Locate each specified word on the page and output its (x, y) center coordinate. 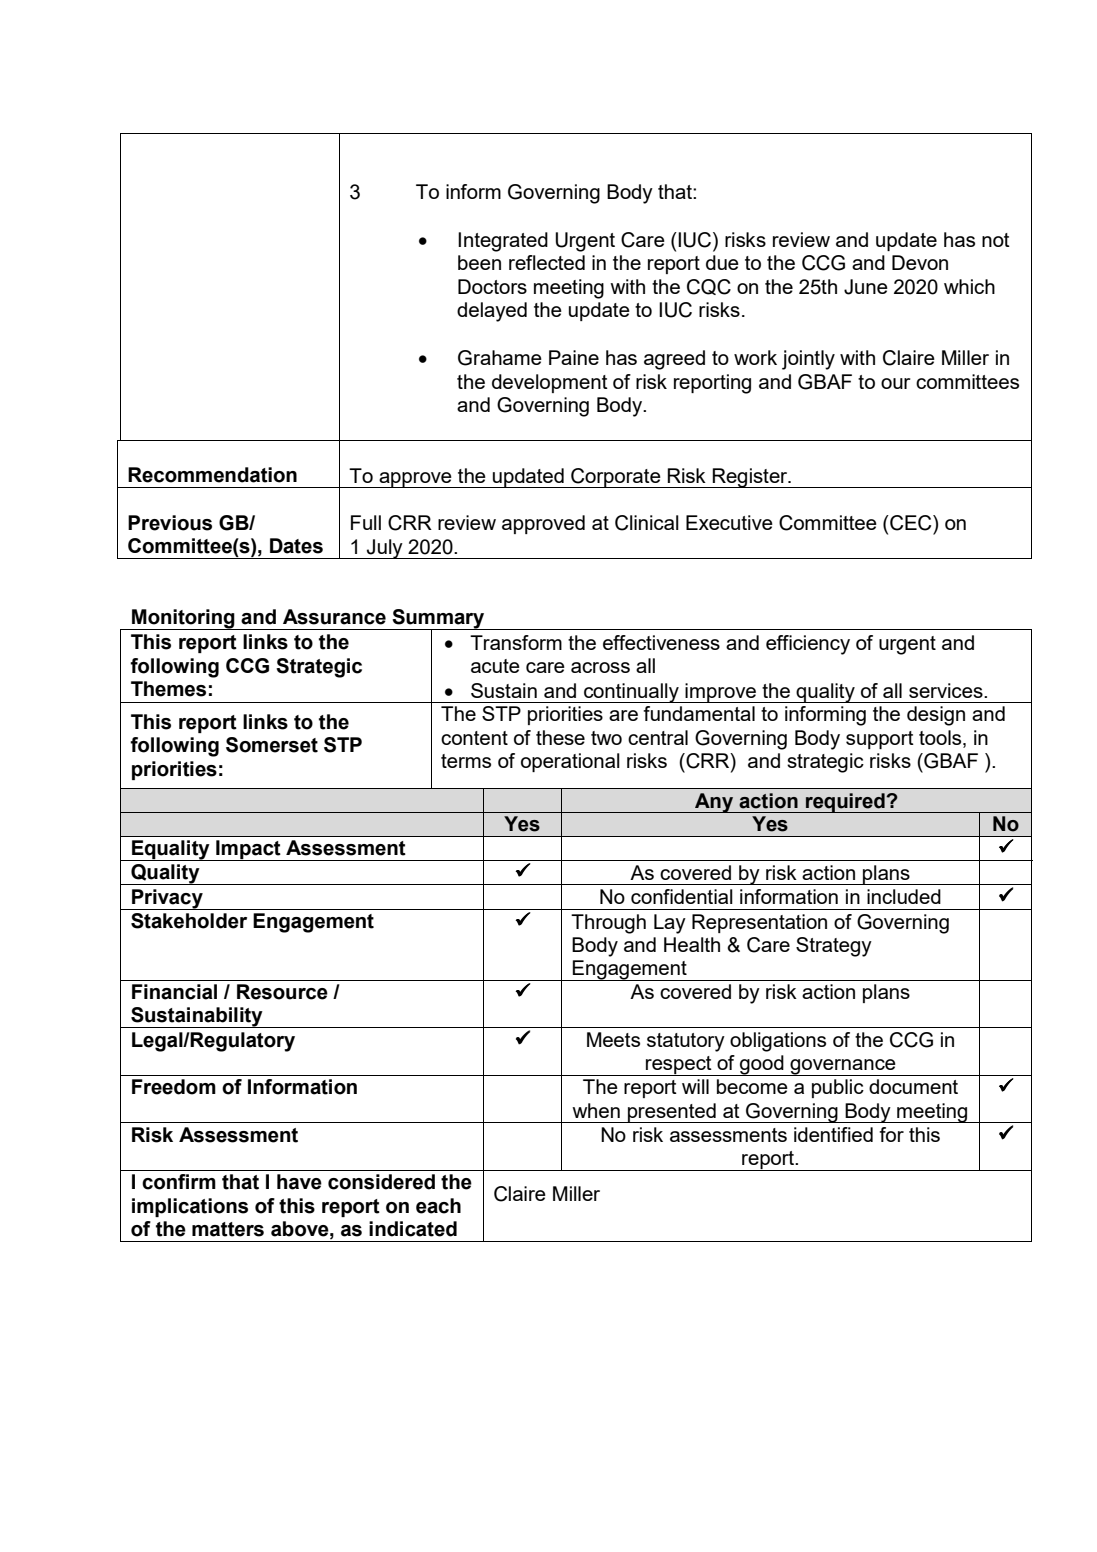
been (479, 262)
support (880, 740)
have (299, 1182)
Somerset (272, 745)
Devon (920, 262)
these (560, 737)
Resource (282, 992)
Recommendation (212, 475)
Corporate (616, 478)
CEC (911, 523)
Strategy (834, 947)
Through (608, 924)
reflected (547, 262)
